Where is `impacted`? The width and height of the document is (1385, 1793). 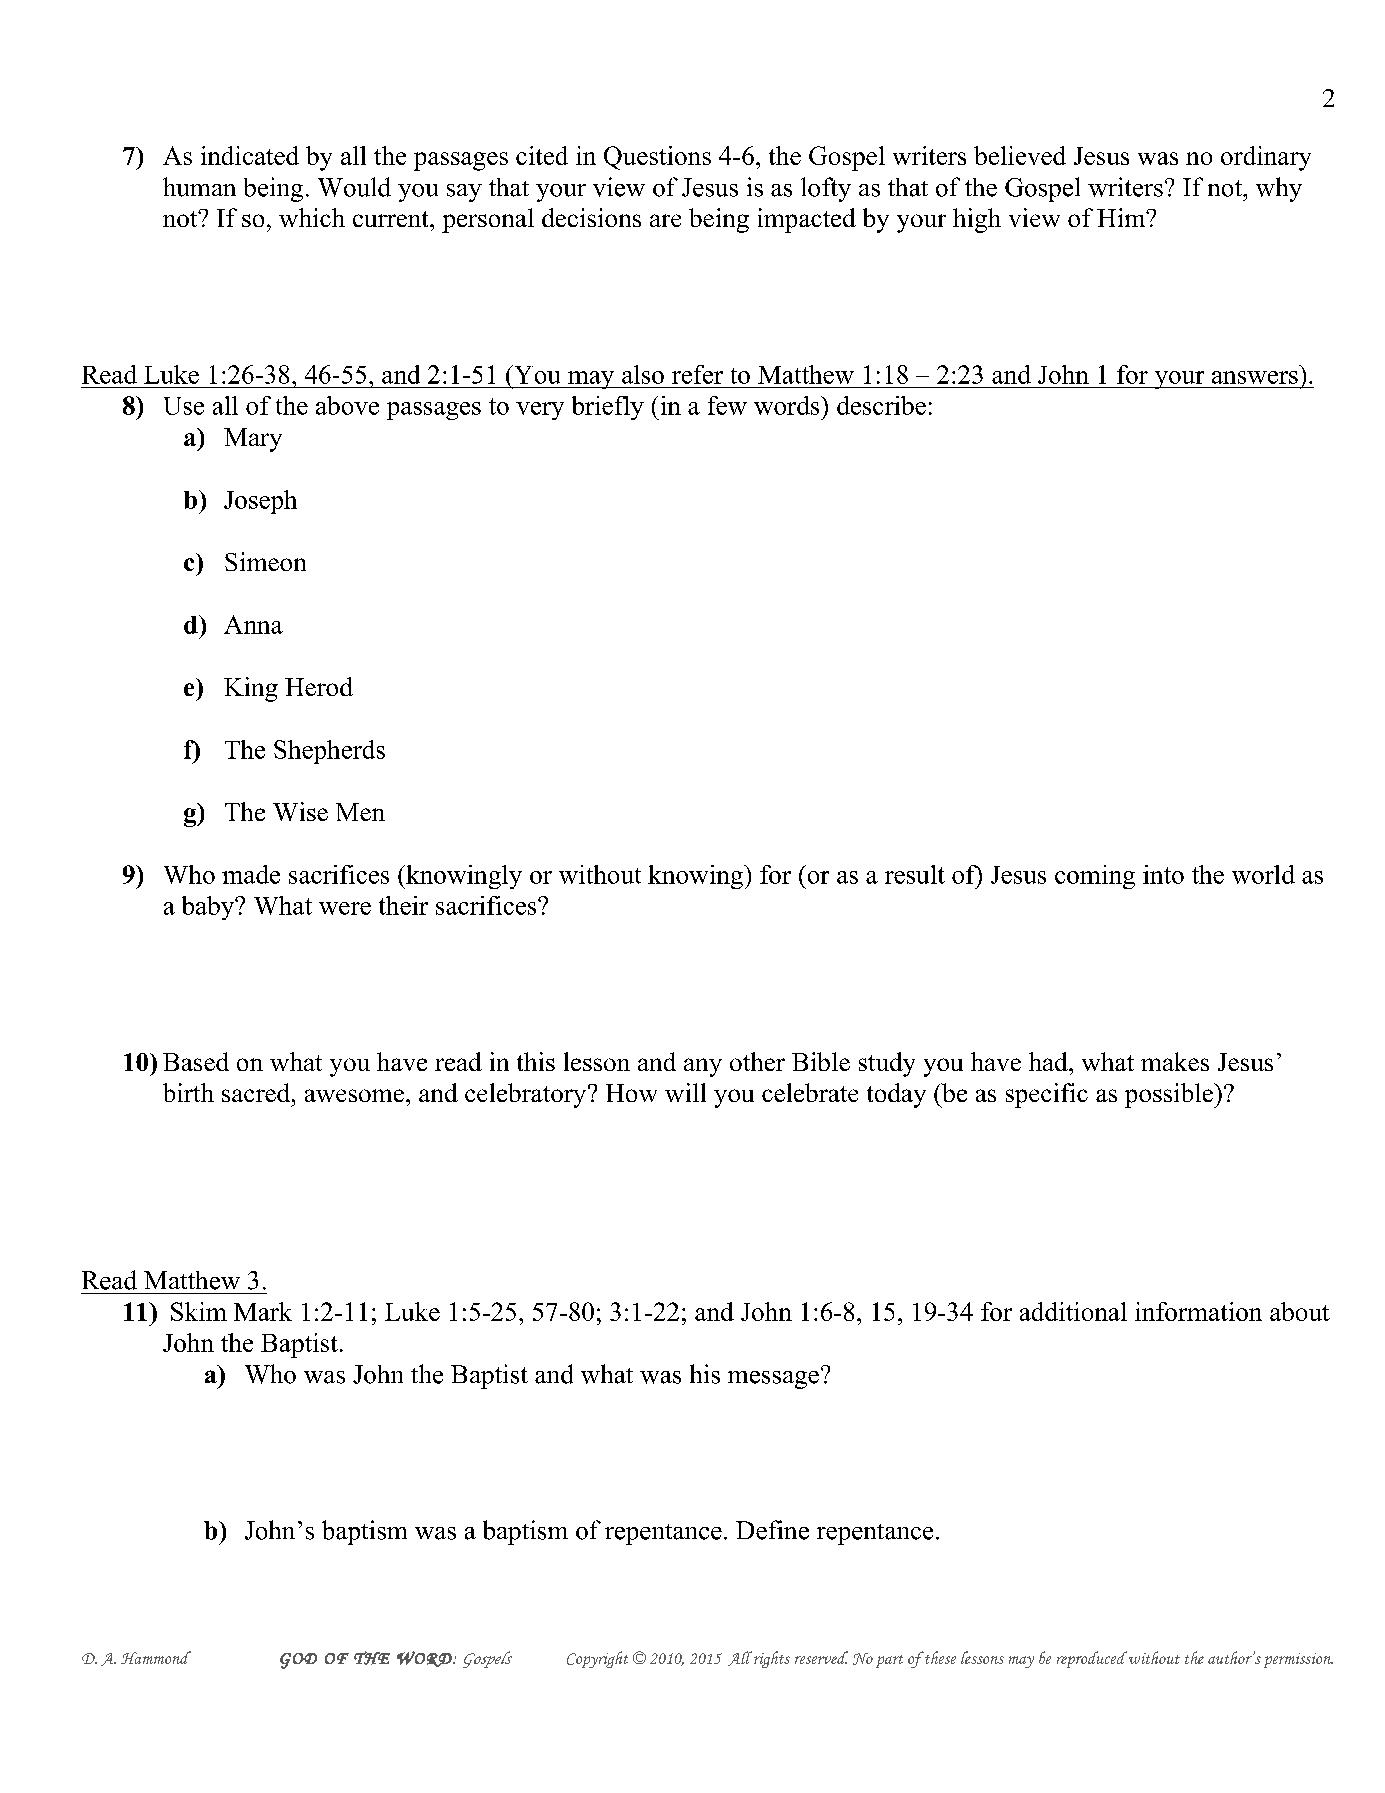 impacted is located at coordinates (807, 220).
